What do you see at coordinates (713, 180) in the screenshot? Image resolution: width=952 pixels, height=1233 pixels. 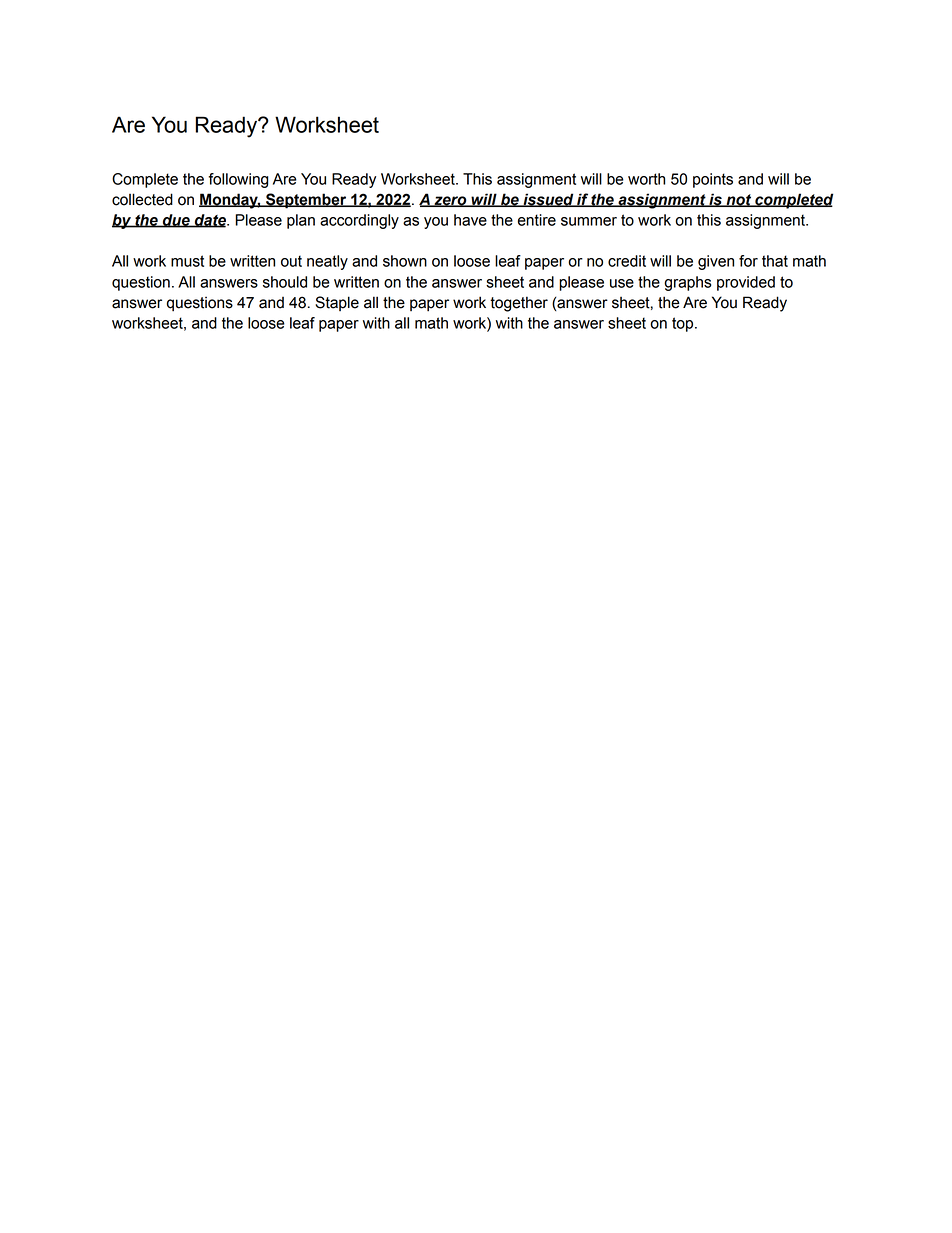 I see `points` at bounding box center [713, 180].
